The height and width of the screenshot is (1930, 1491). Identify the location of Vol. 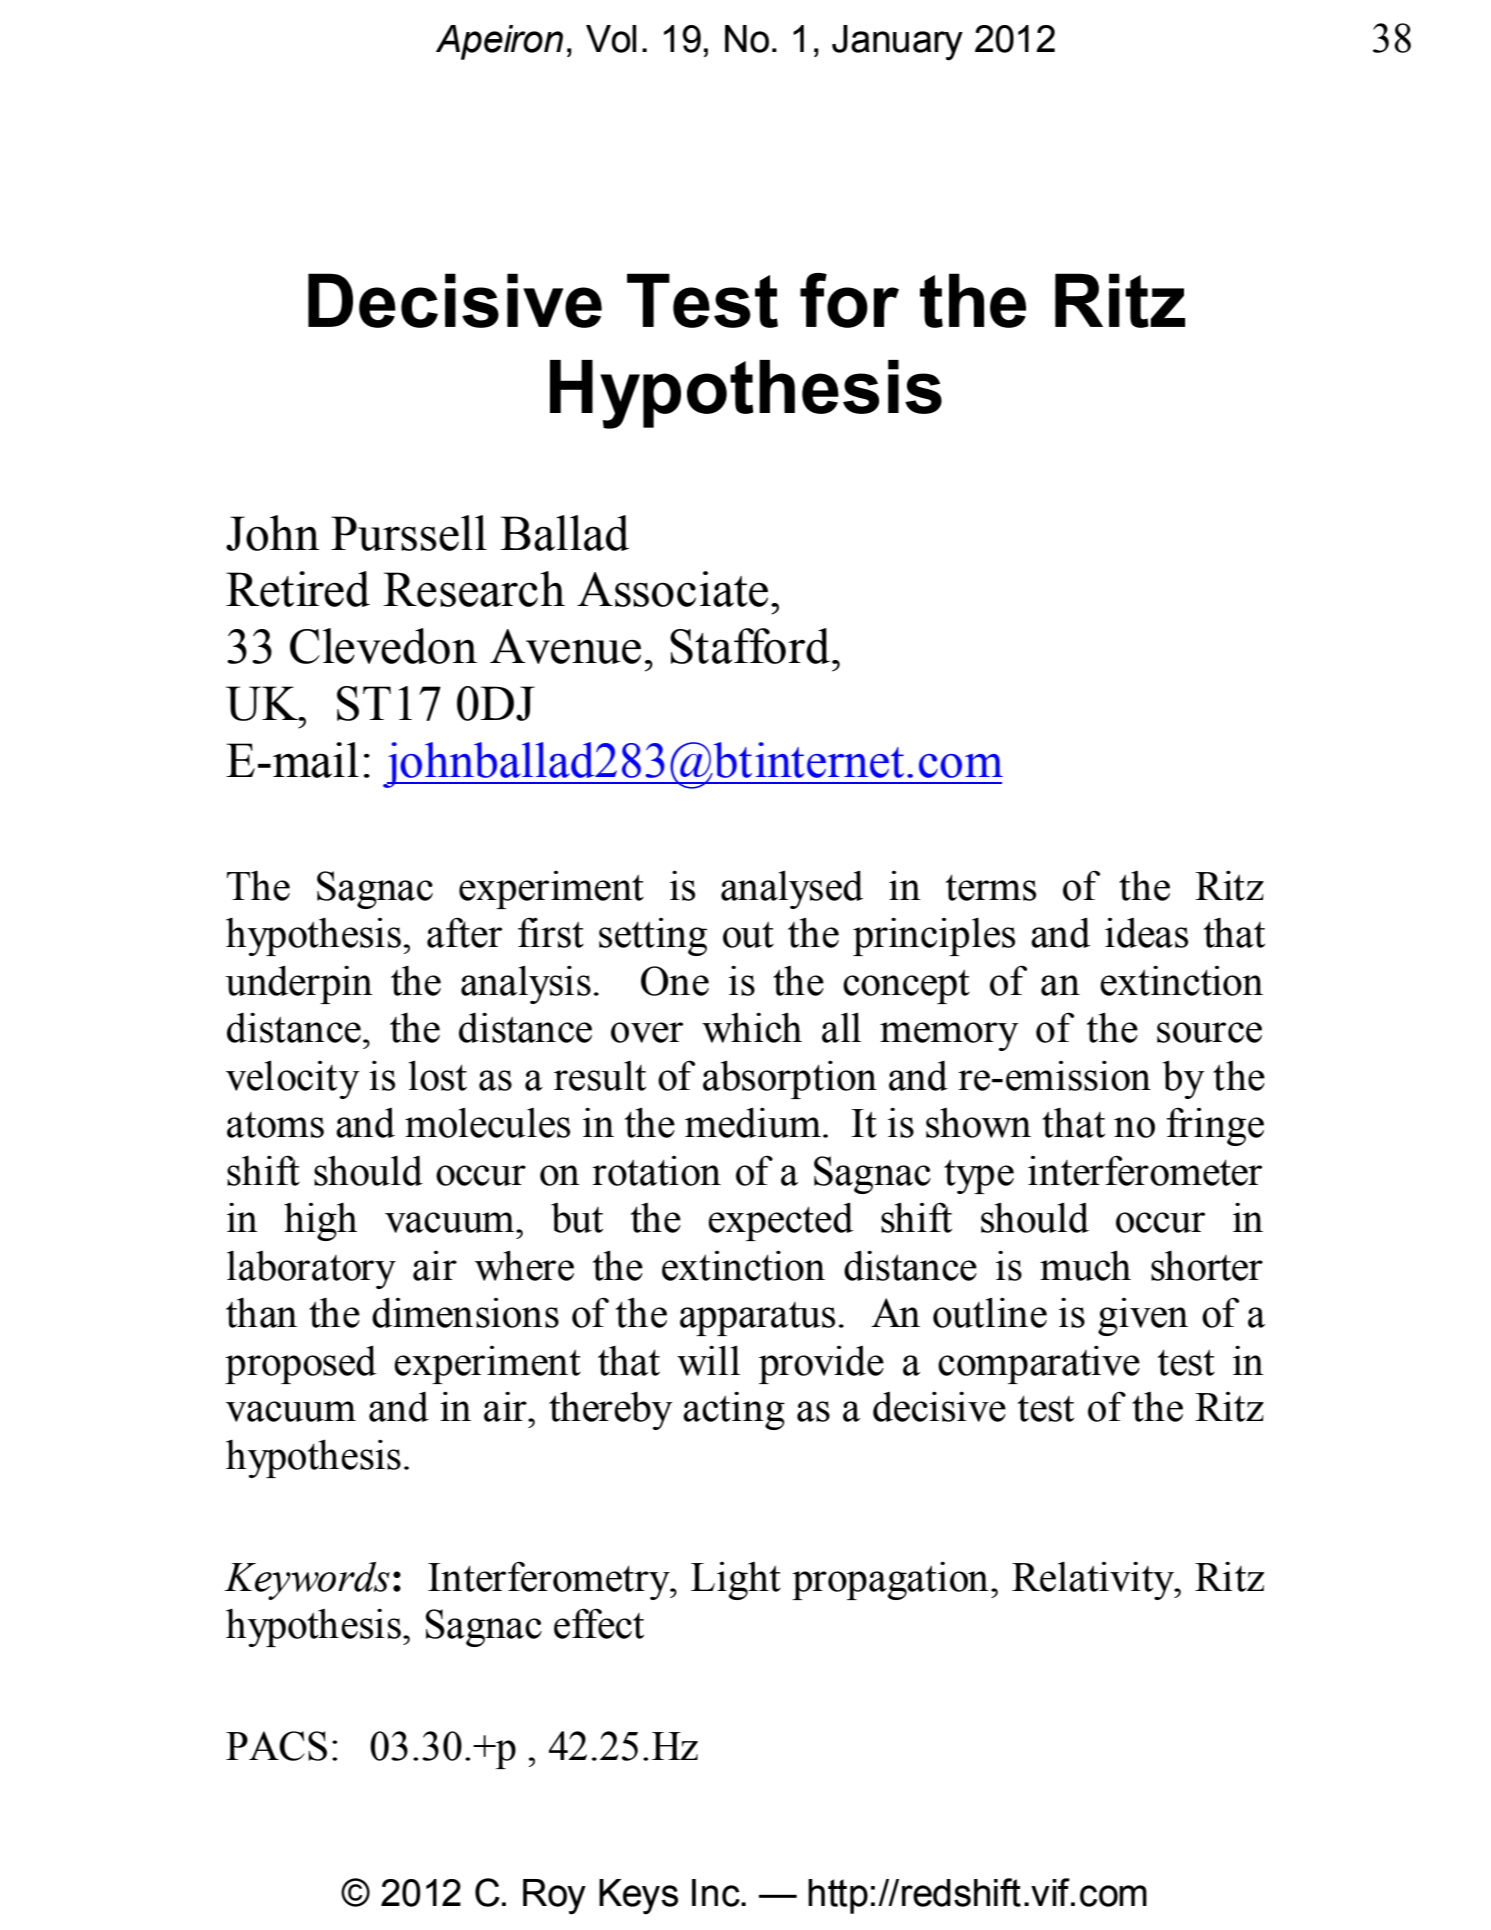
(611, 39).
